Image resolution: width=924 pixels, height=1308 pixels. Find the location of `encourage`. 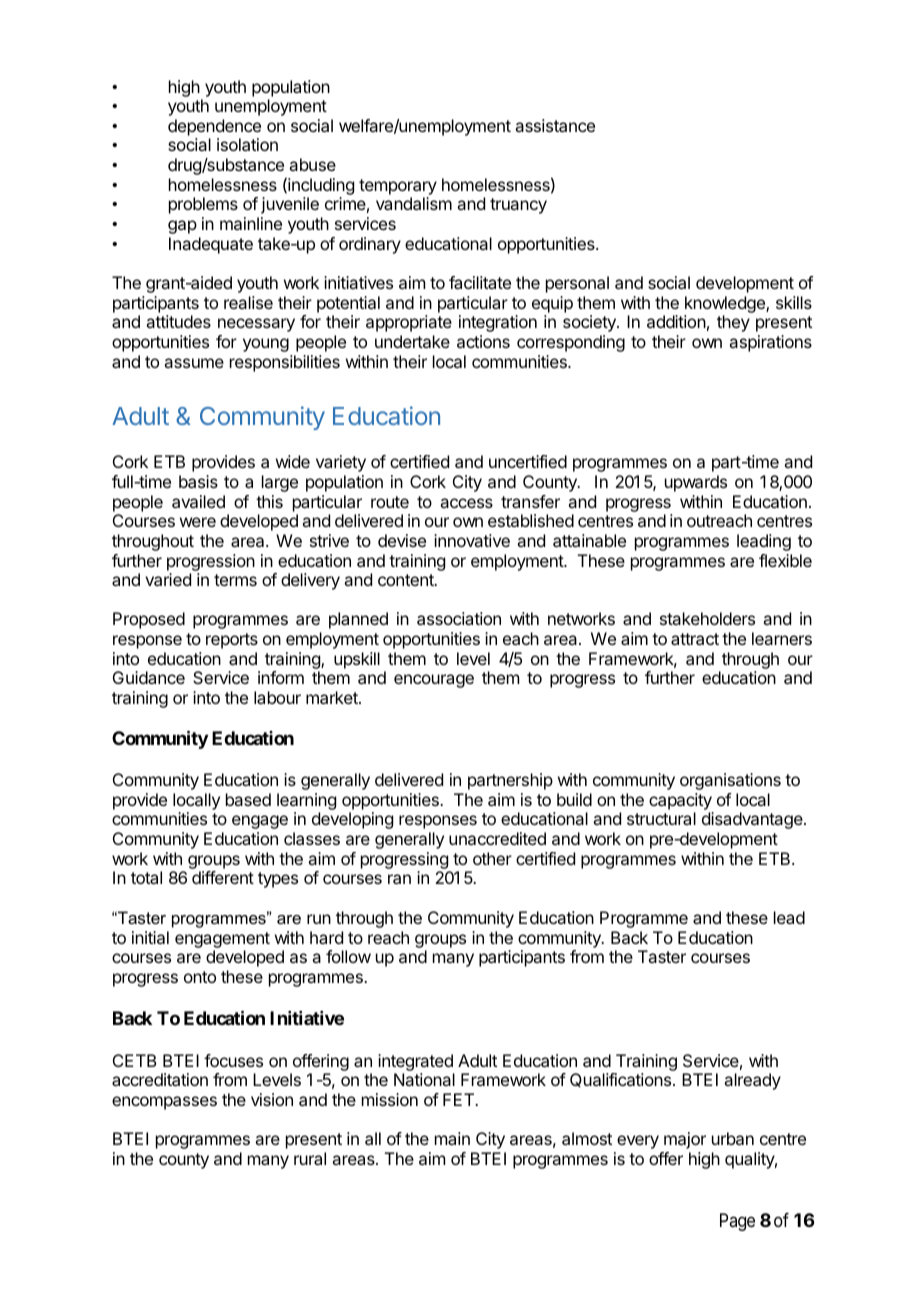

encourage is located at coordinates (434, 681).
